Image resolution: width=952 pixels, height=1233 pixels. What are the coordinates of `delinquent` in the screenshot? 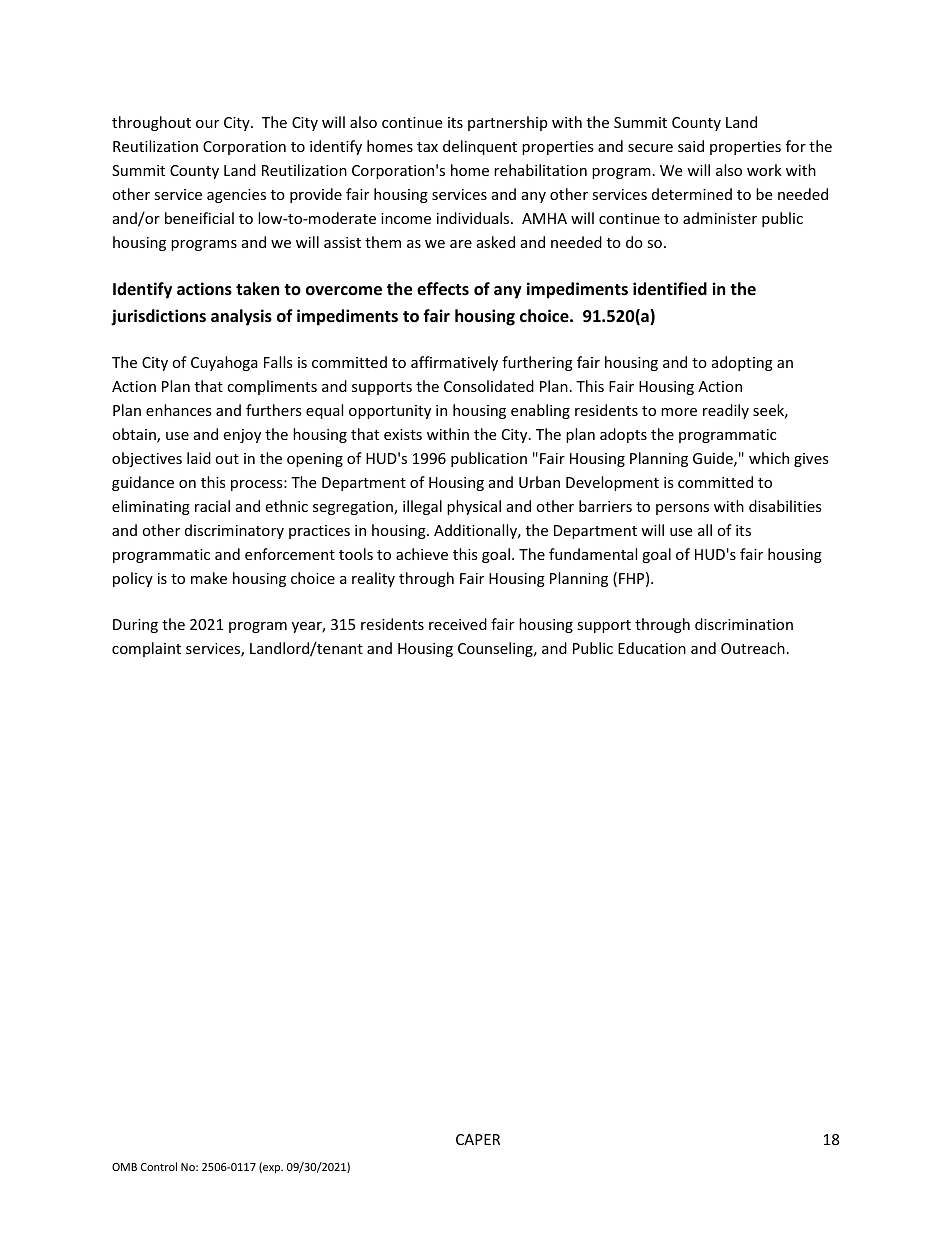 It's located at (480, 147).
